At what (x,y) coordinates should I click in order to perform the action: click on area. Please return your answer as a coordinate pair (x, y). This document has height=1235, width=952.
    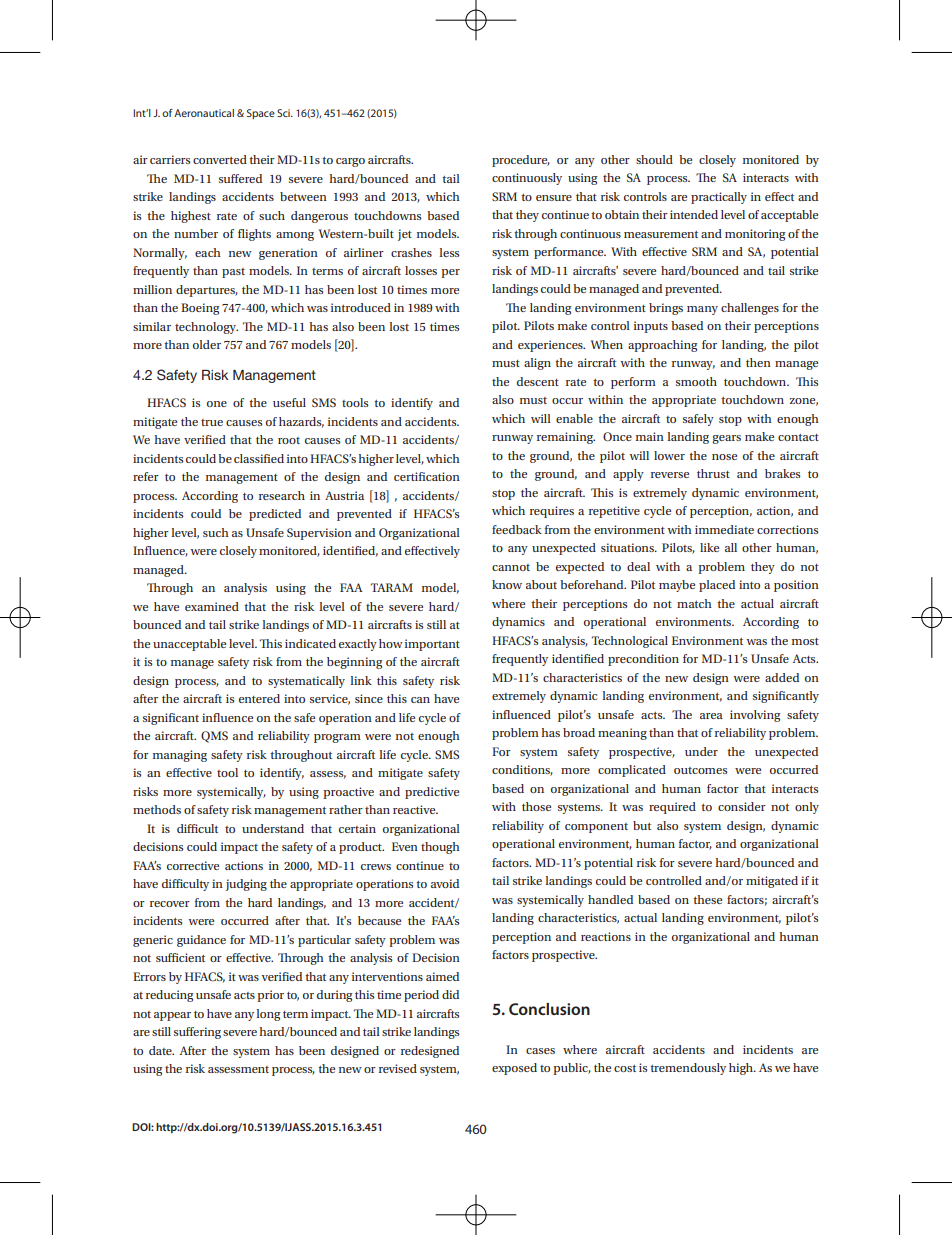
    Looking at the image, I should click on (711, 716).
